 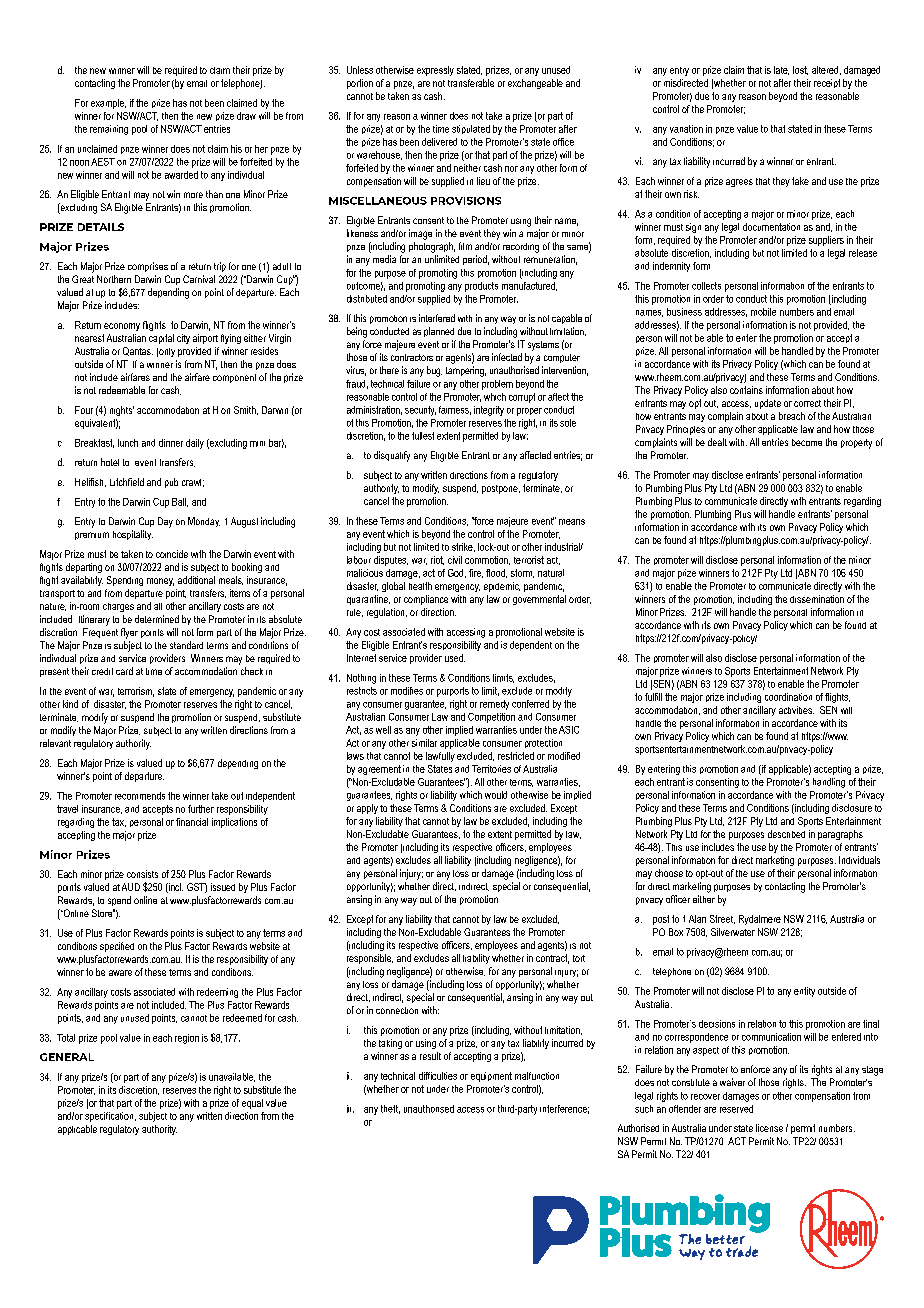 What do you see at coordinates (800, 70) in the screenshot?
I see `lost` at bounding box center [800, 70].
